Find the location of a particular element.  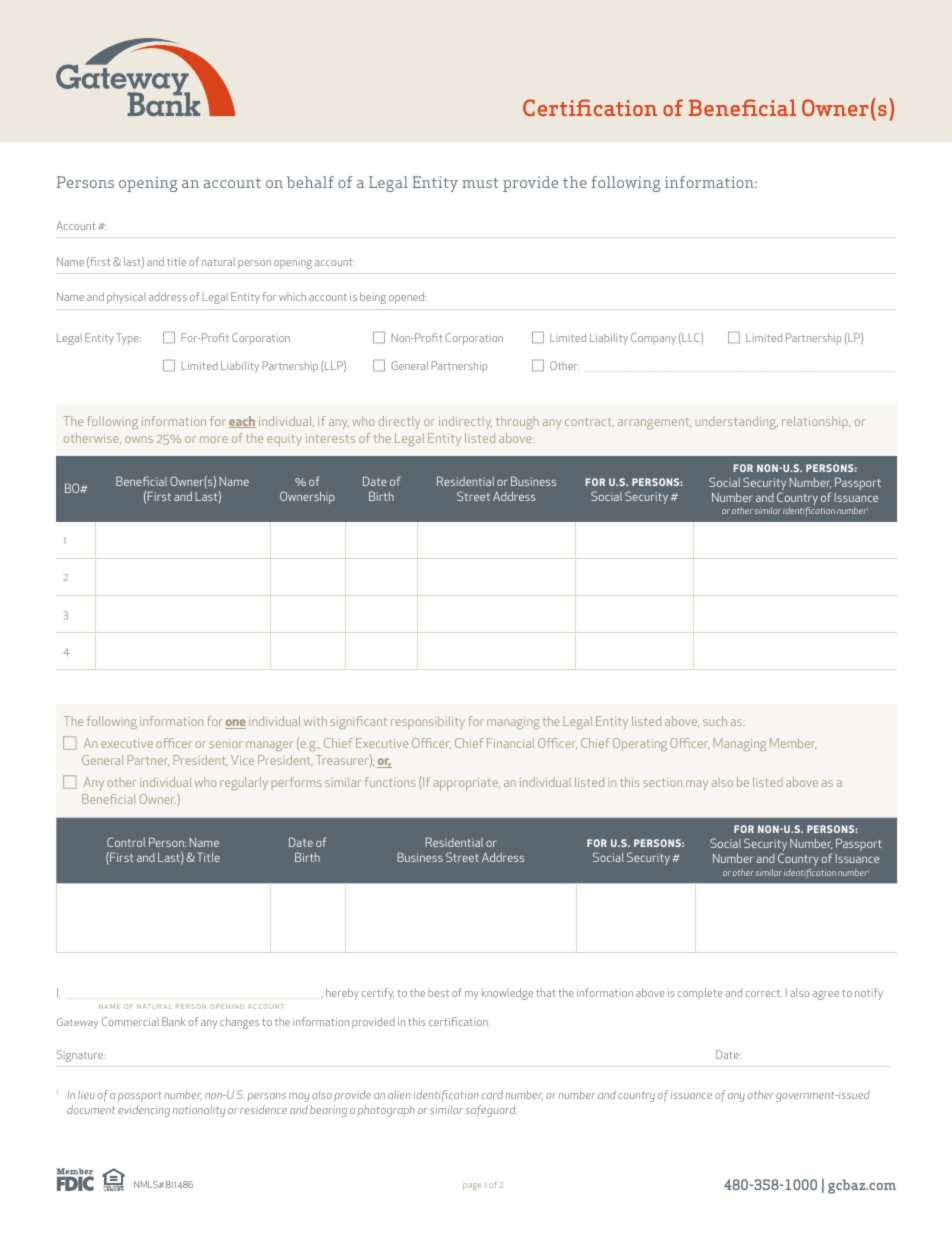

physical is located at coordinates (126, 298).
